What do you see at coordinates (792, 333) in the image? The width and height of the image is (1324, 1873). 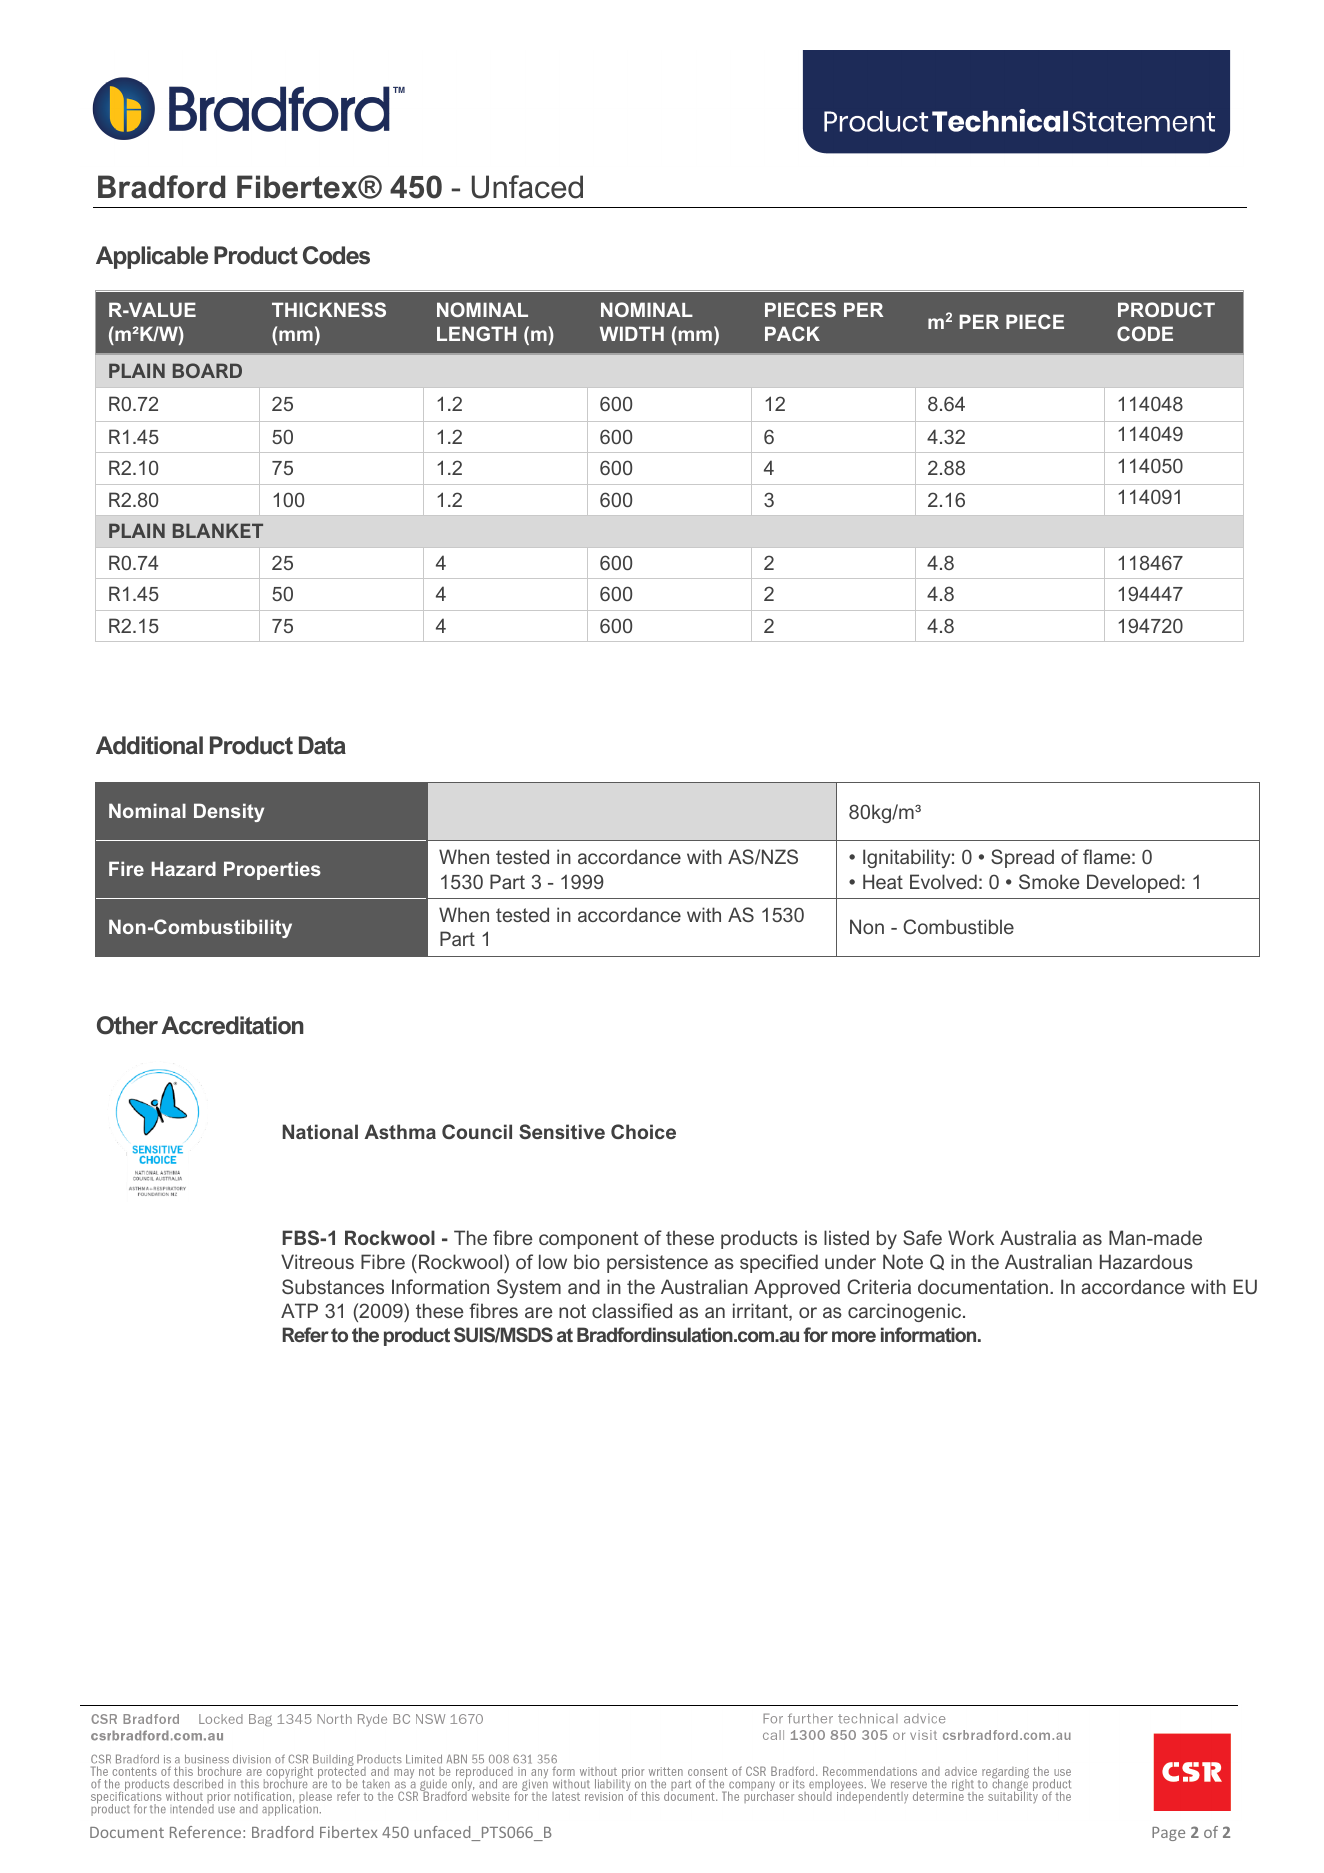 I see `PACK` at bounding box center [792, 333].
